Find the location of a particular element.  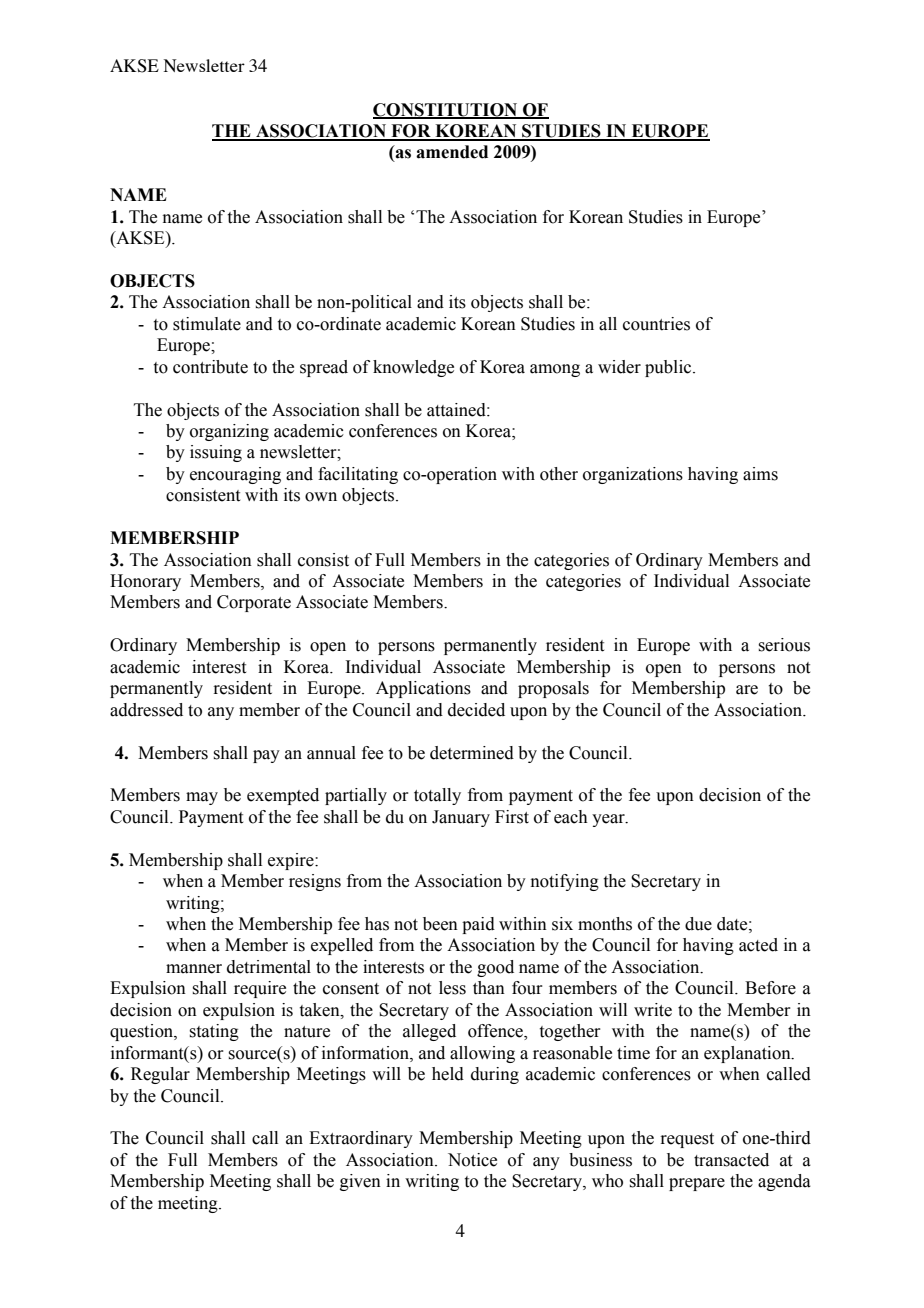

countries is located at coordinates (656, 324).
